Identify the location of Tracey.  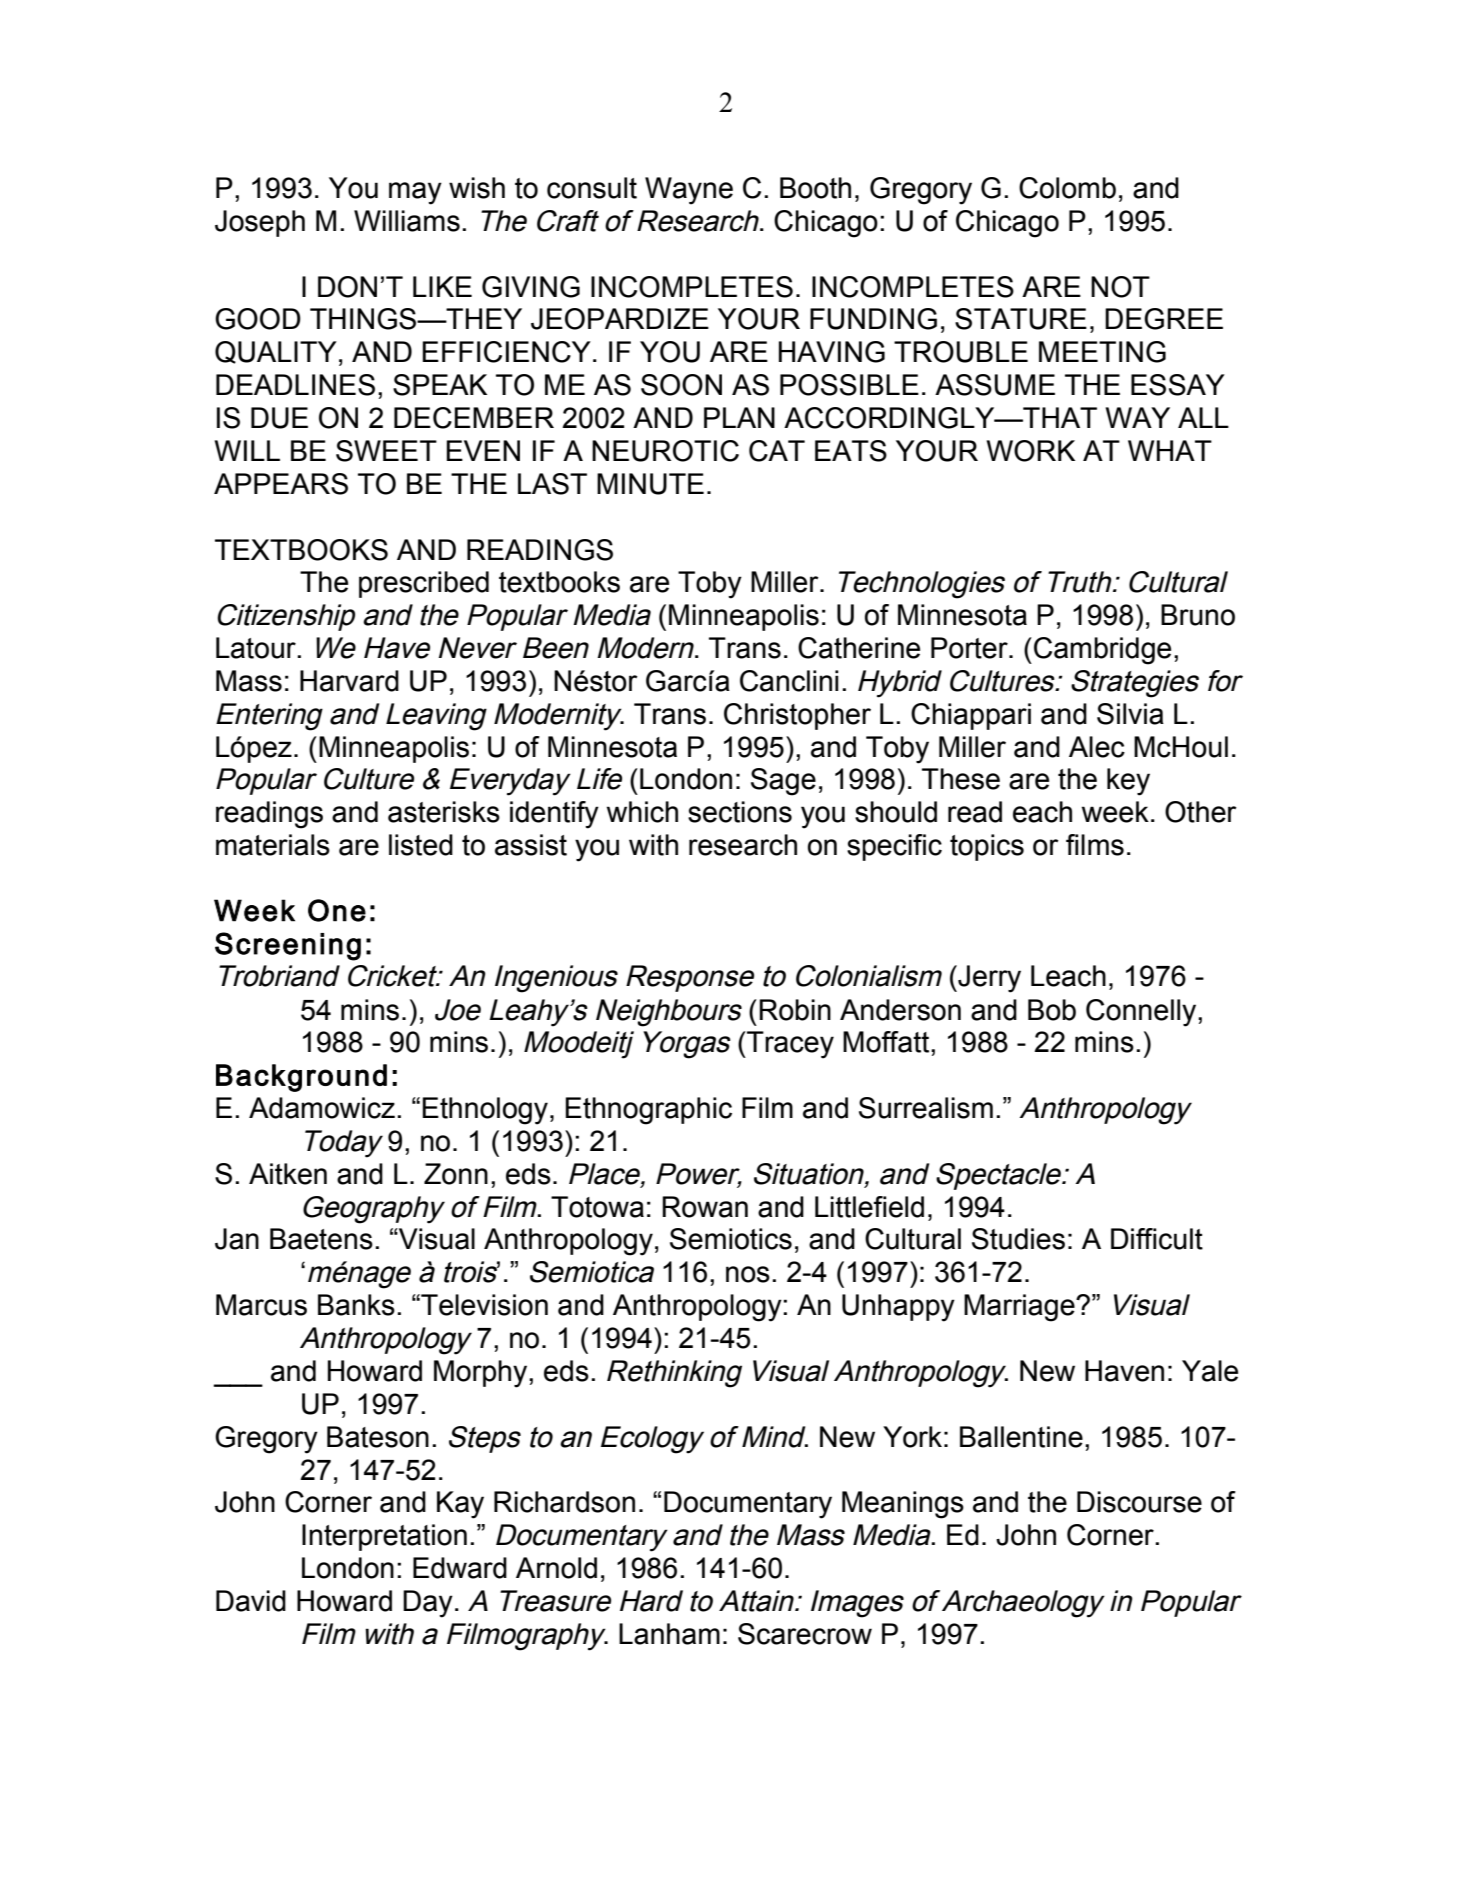
(789, 1045).
